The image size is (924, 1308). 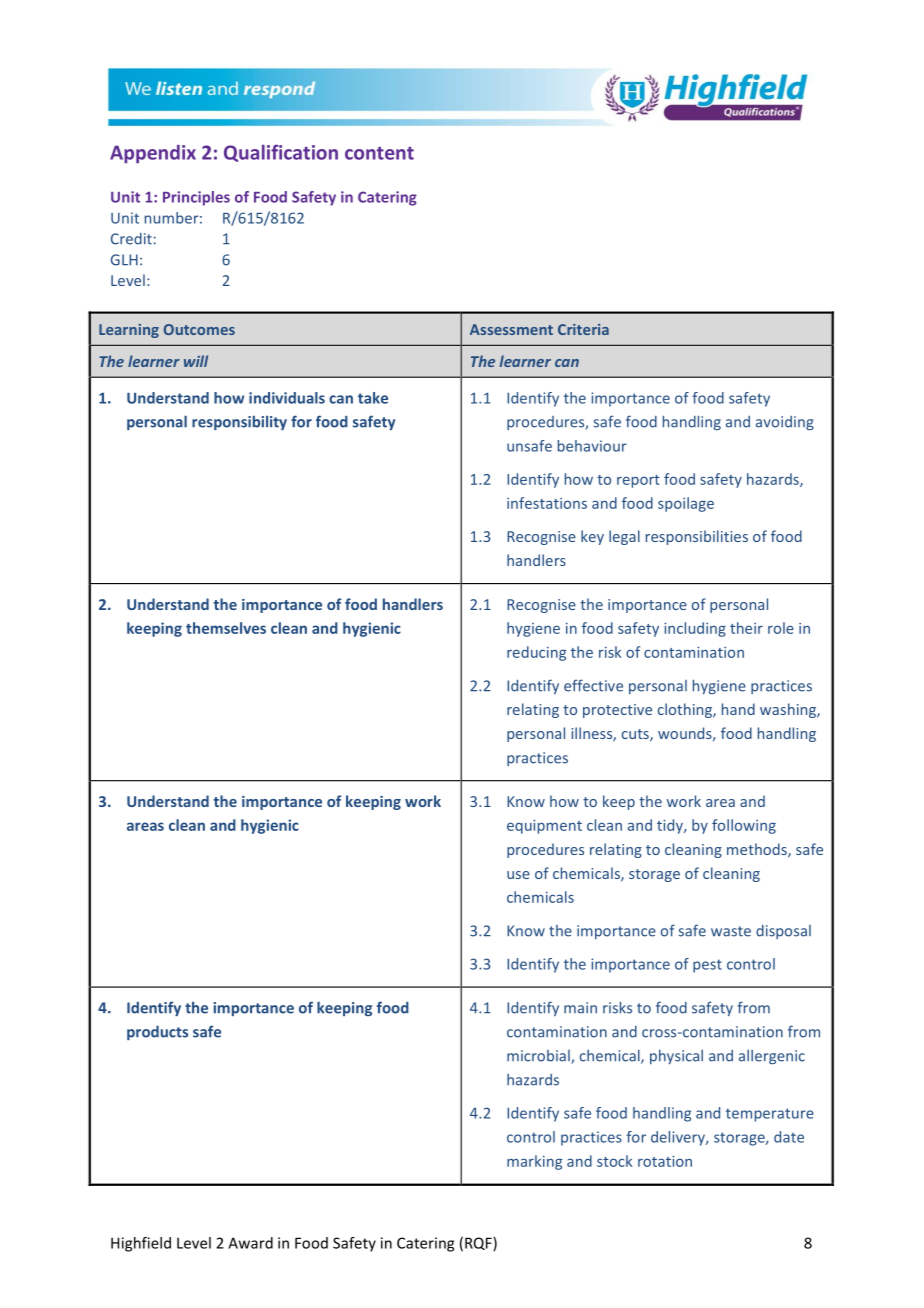 I want to click on infestations, so click(x=547, y=503).
